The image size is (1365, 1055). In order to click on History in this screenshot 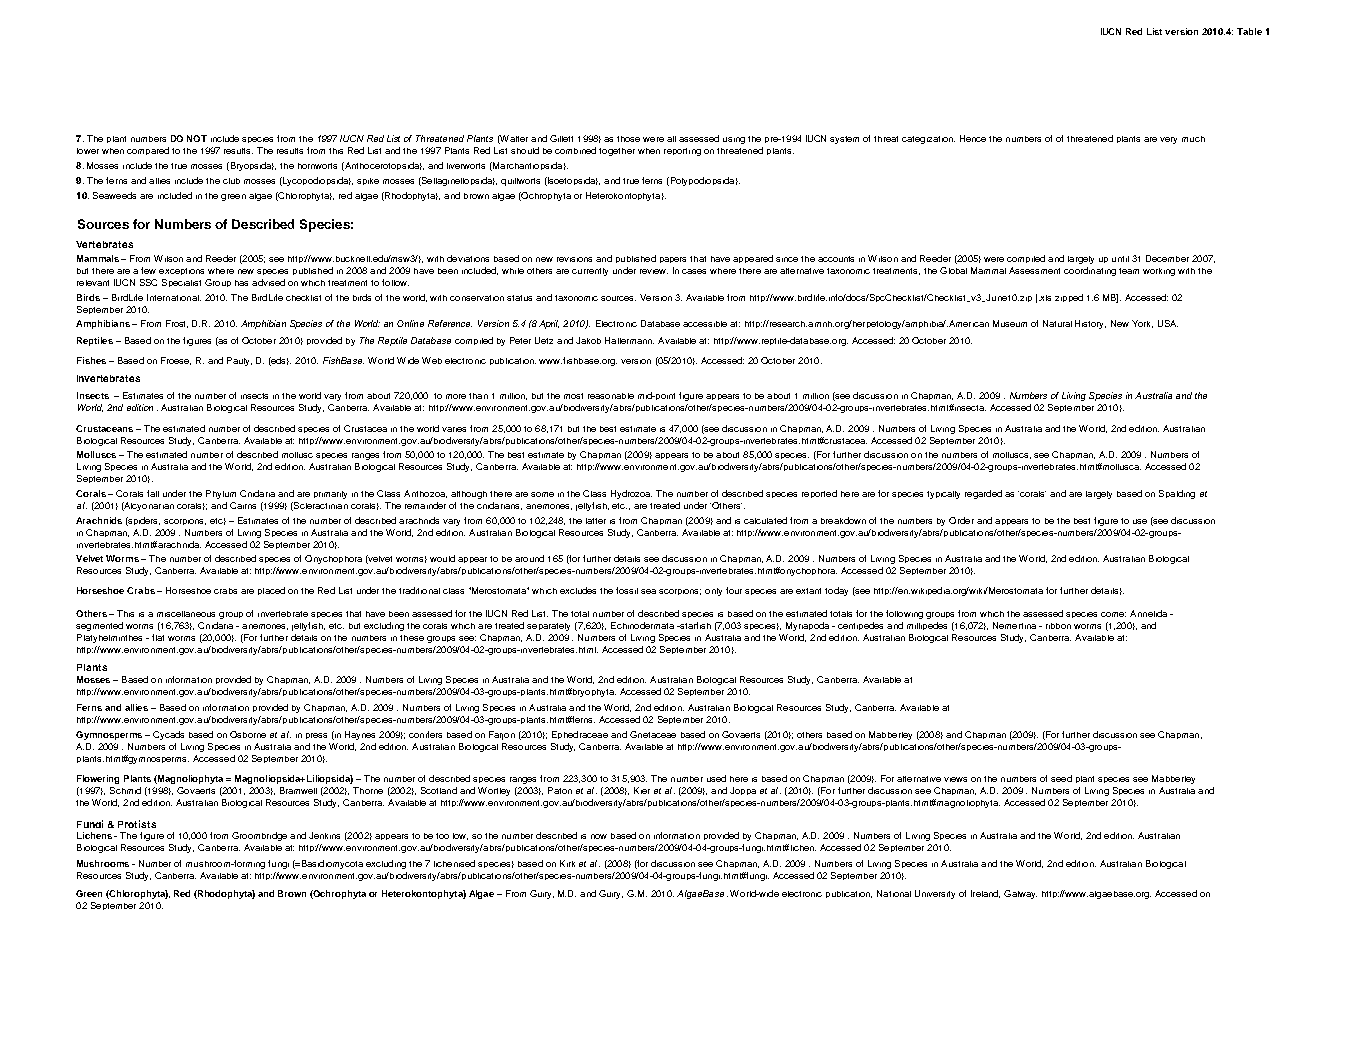, I will do `click(1090, 324)`.
